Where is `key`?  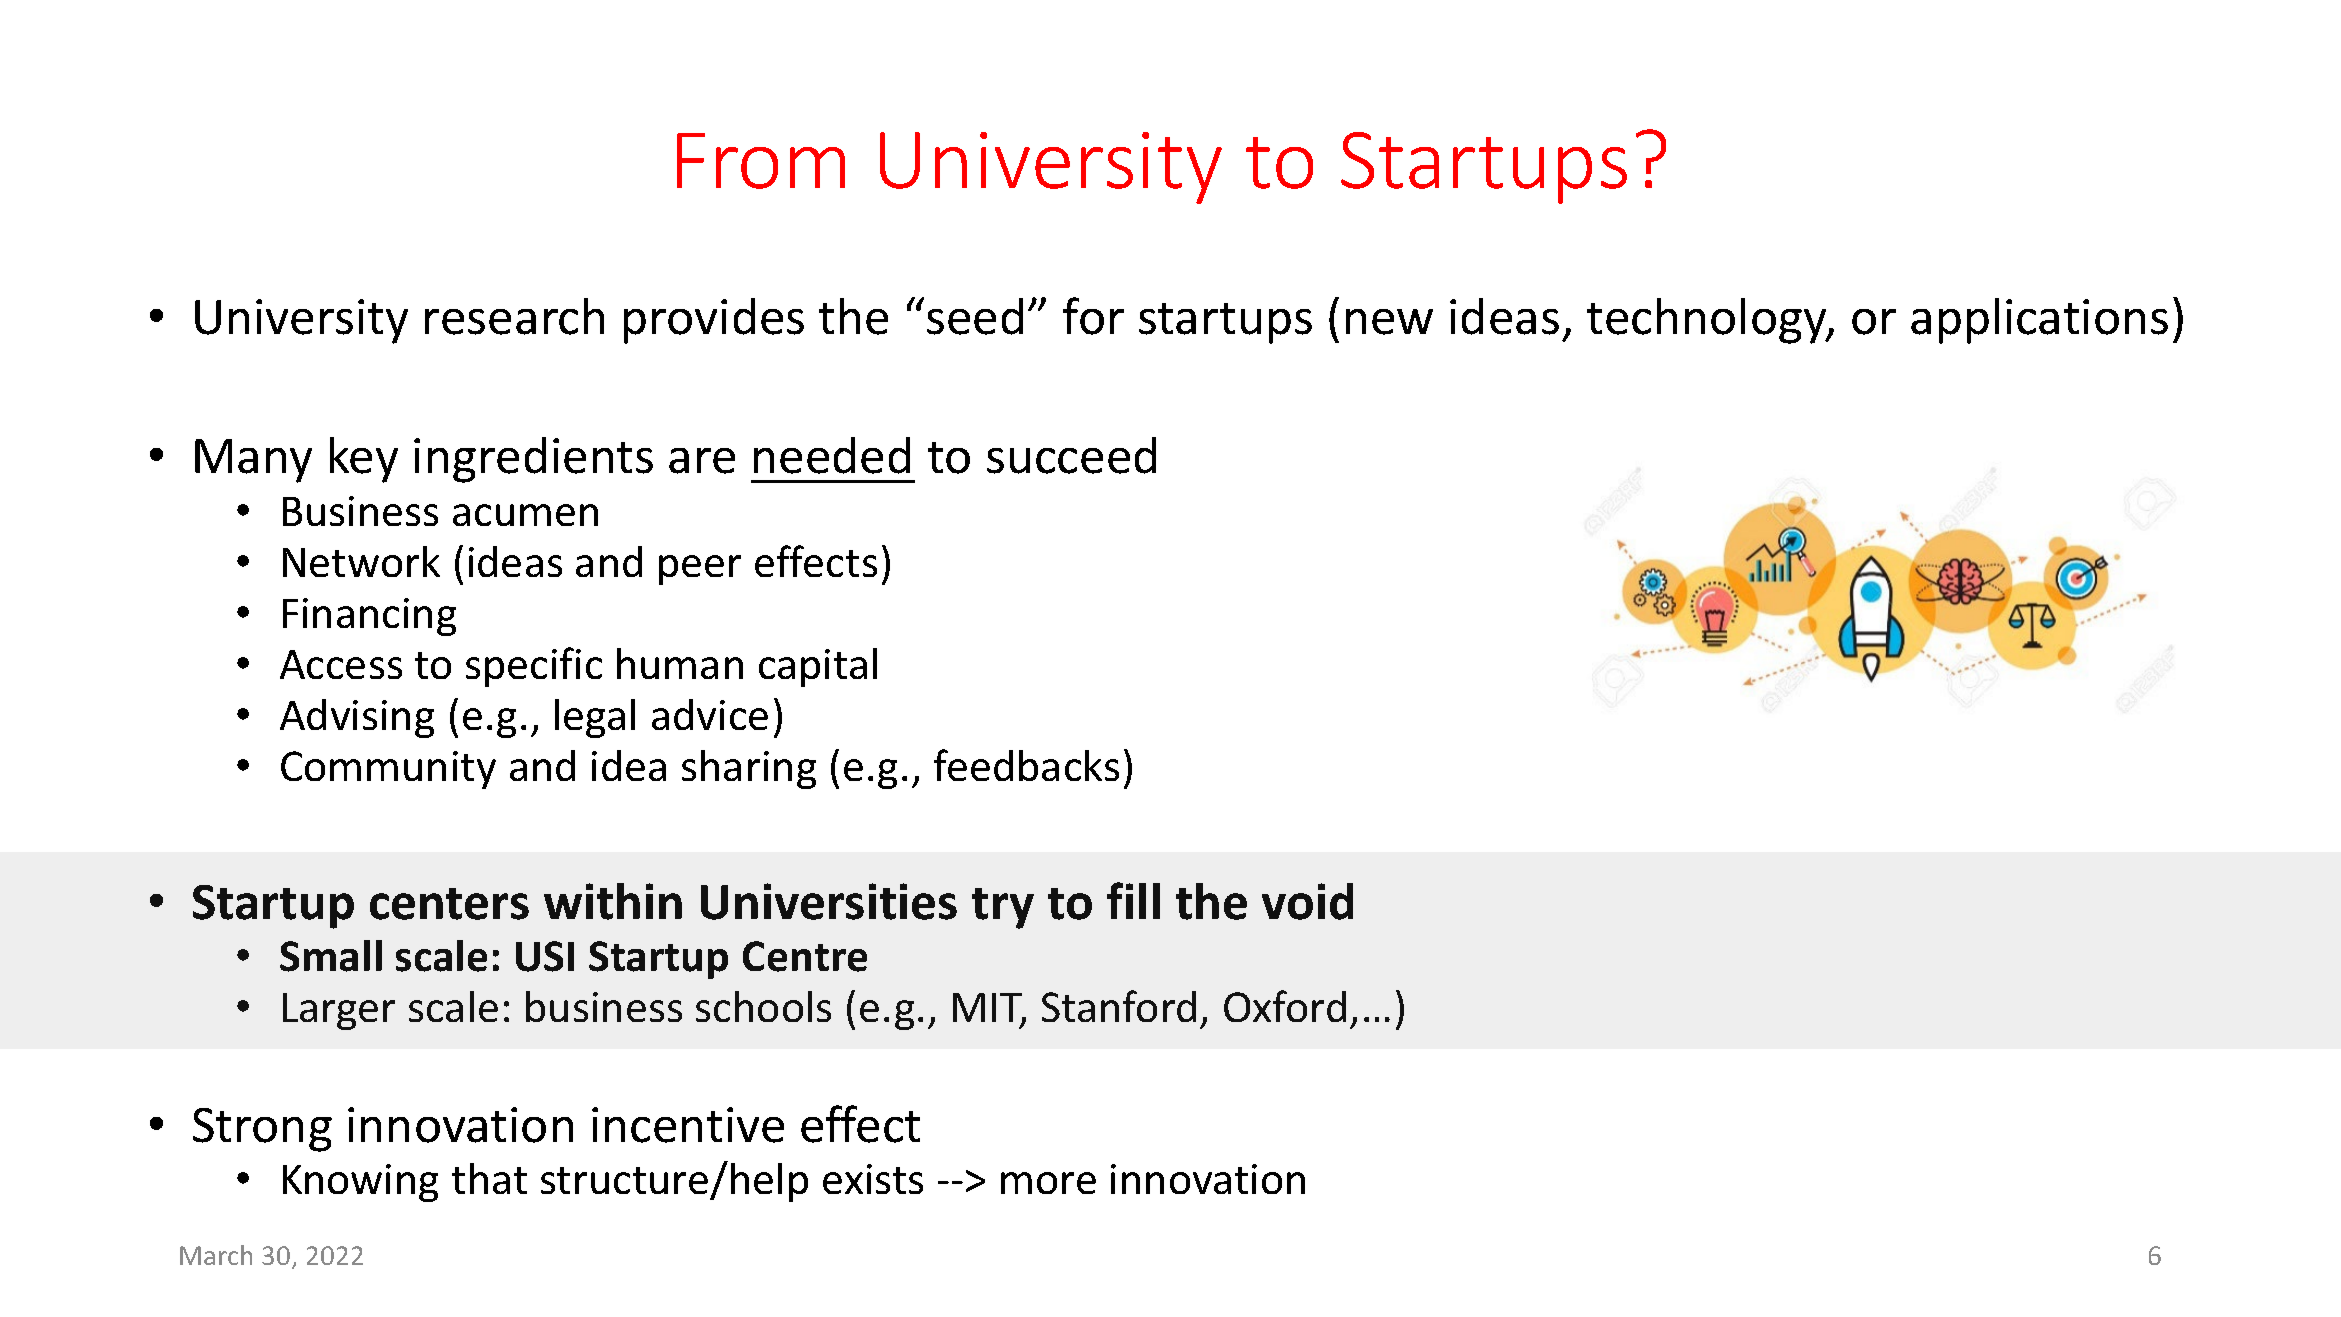
key is located at coordinates (364, 460).
